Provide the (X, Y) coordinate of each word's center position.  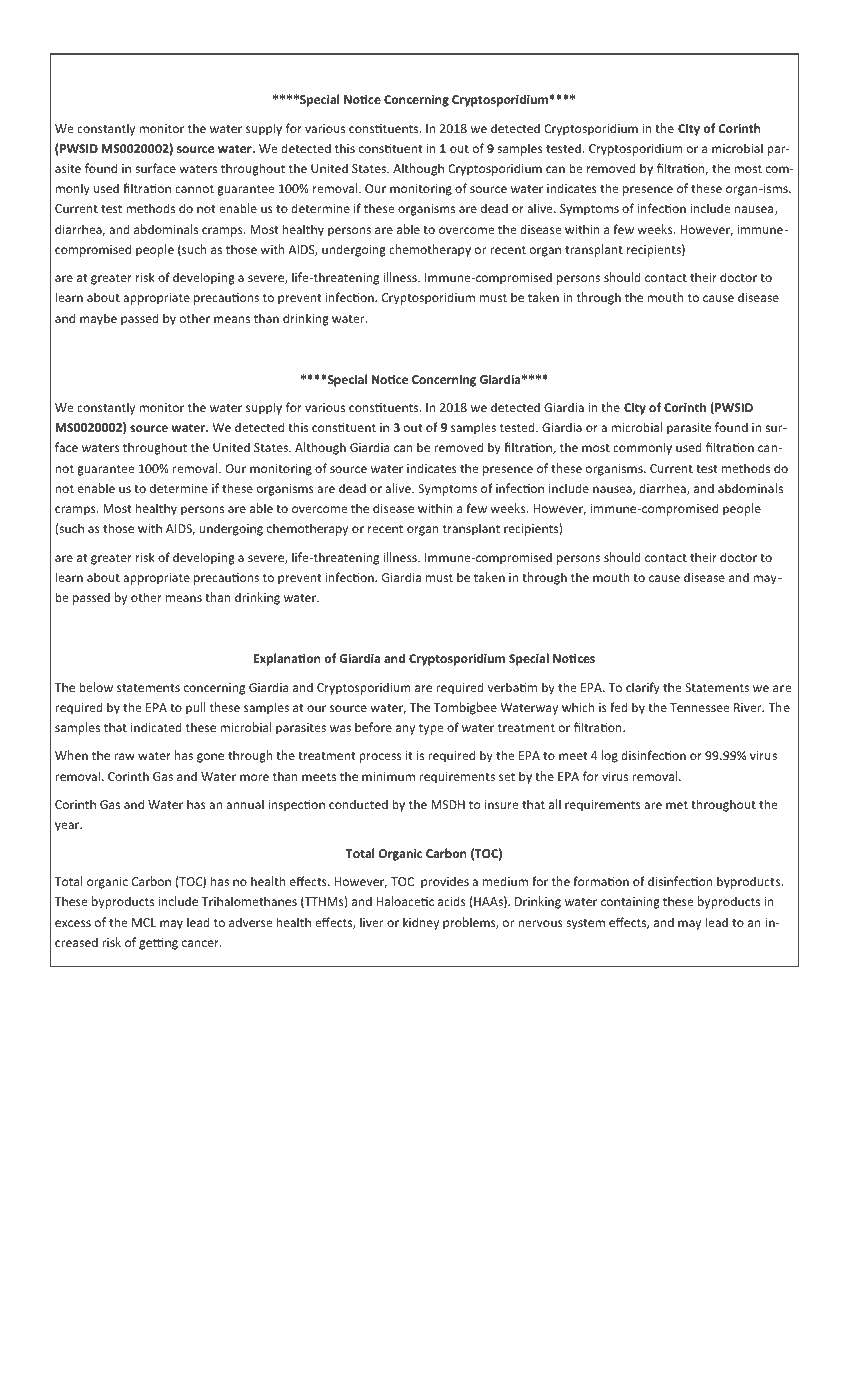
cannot (194, 189)
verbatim (512, 687)
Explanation (287, 659)
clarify (643, 688)
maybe (98, 319)
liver (372, 922)
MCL (144, 922)
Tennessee (699, 707)
